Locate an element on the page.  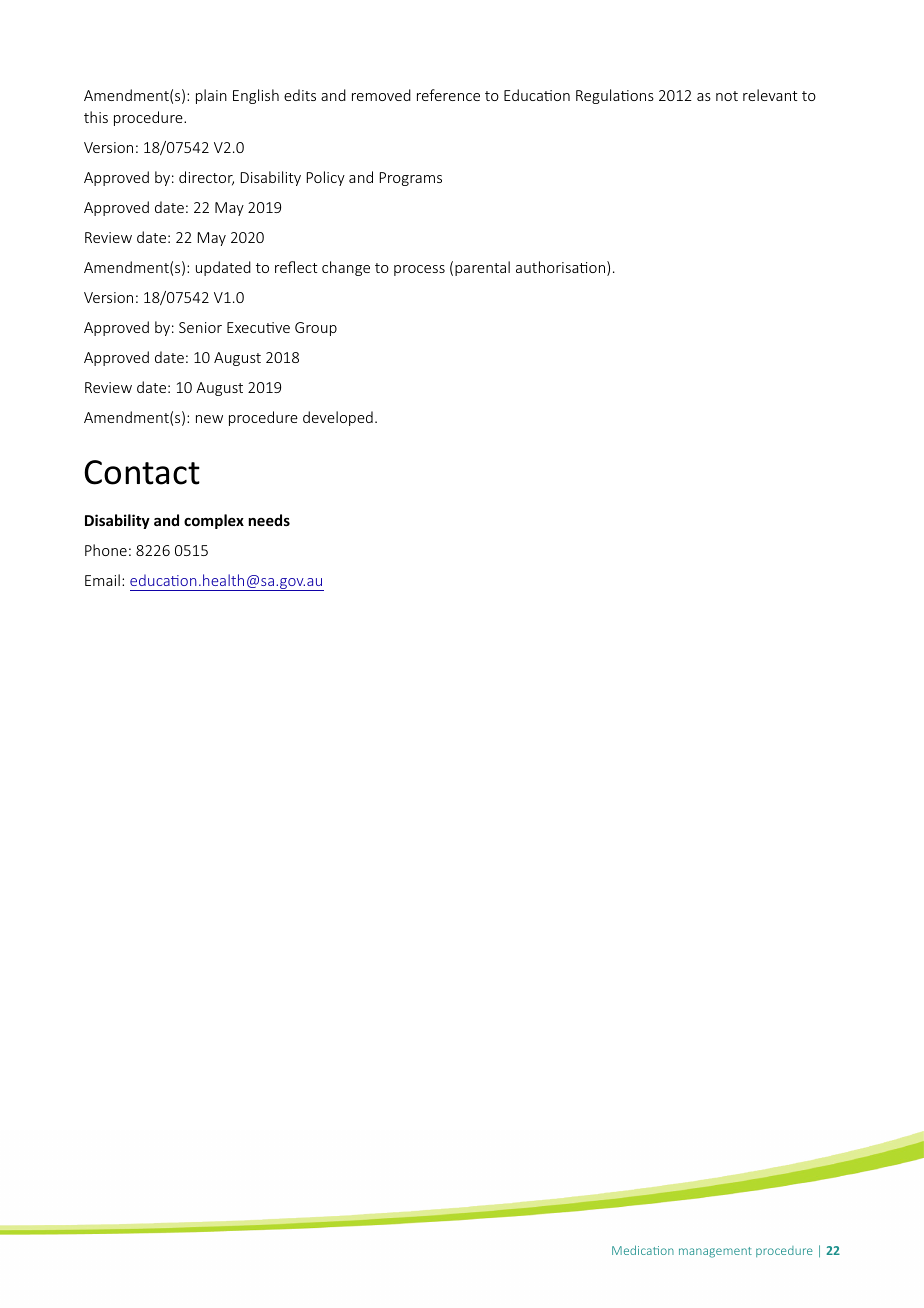
not is located at coordinates (727, 96).
